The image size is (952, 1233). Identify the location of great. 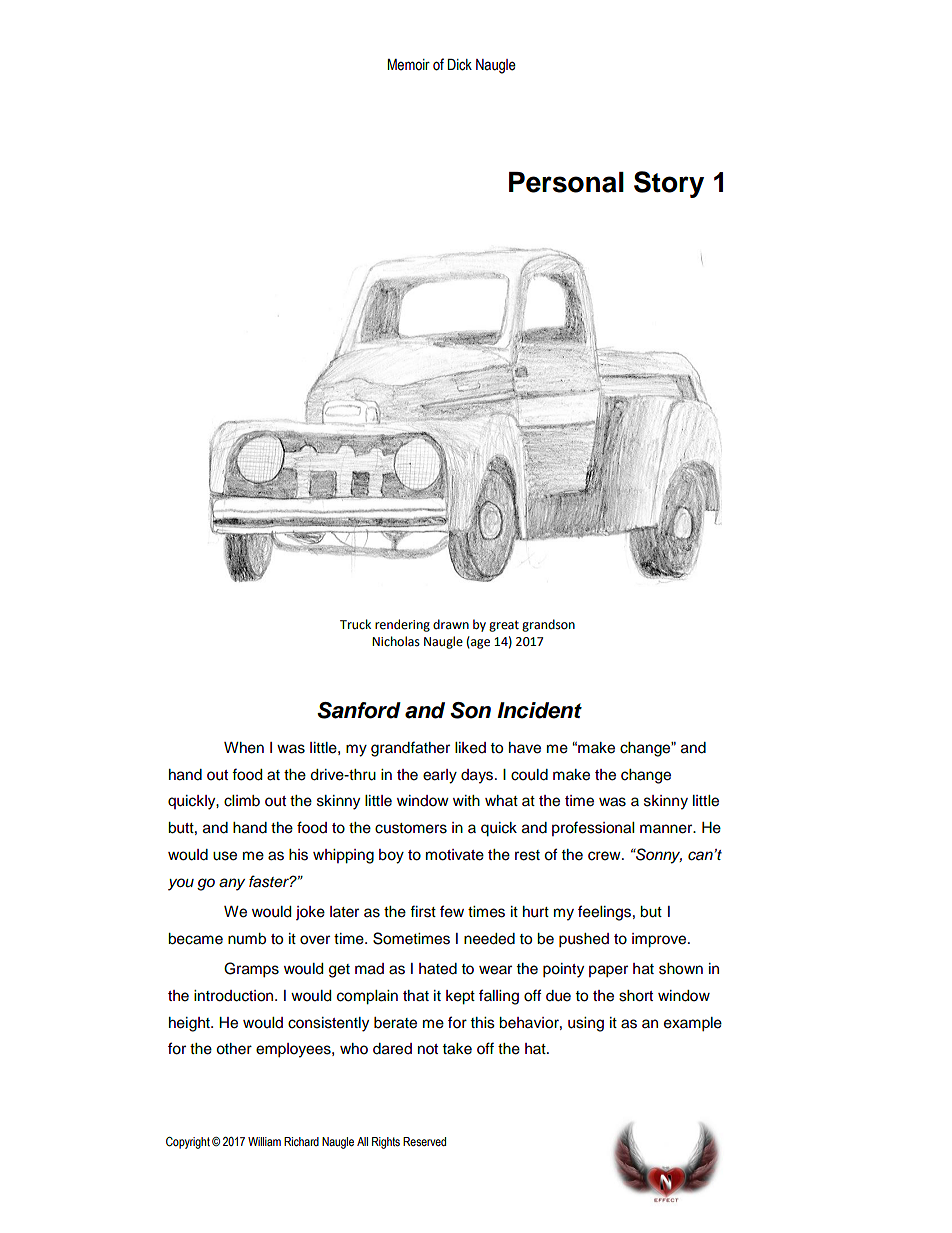
(504, 626).
